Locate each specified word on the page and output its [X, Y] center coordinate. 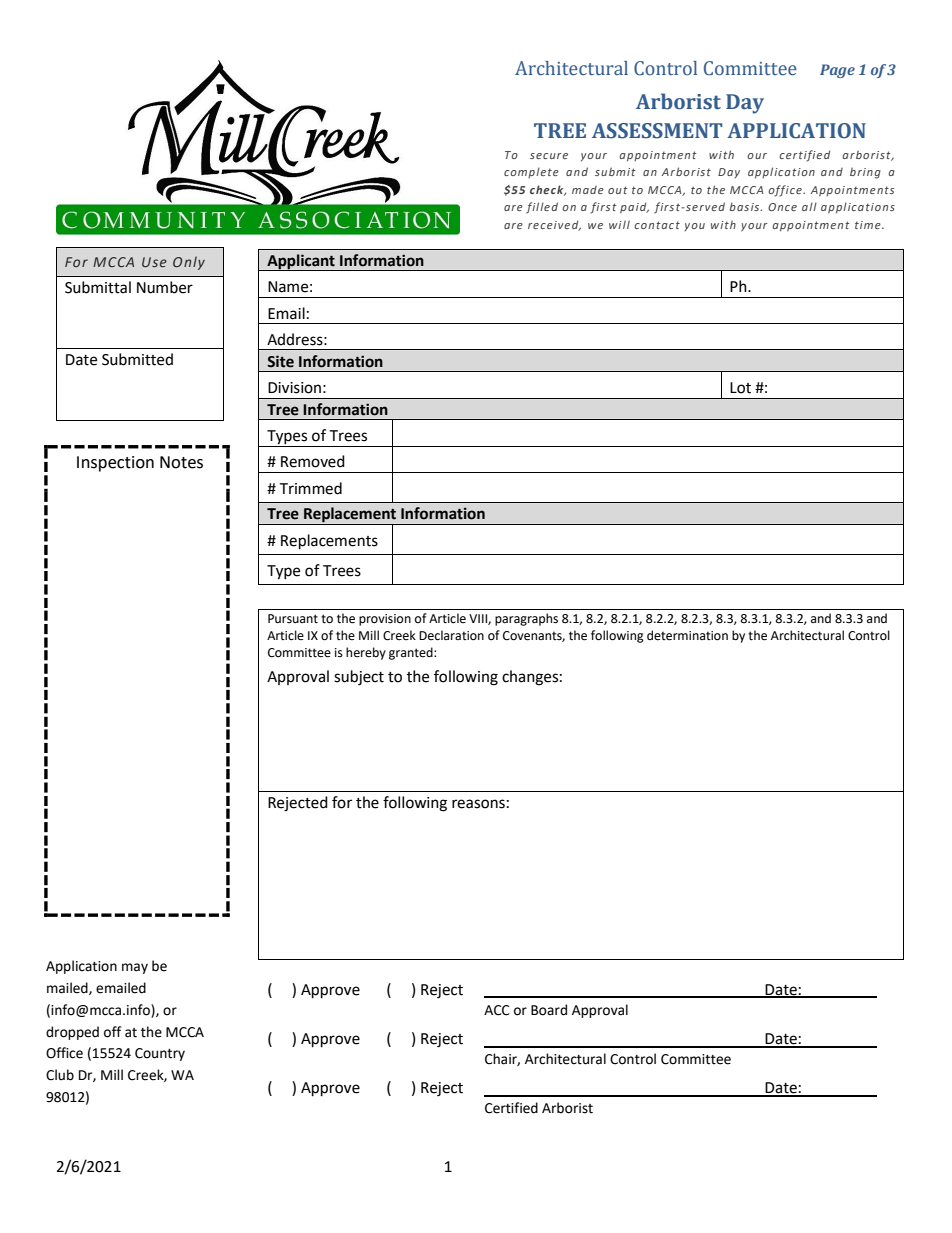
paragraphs [526, 619]
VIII [479, 619]
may [135, 968]
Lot [740, 388]
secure [549, 156]
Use [154, 262]
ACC [497, 1010]
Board [549, 1010]
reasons [478, 804]
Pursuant [293, 619]
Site [280, 361]
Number [165, 287]
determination [687, 635]
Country [160, 1054]
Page [837, 71]
